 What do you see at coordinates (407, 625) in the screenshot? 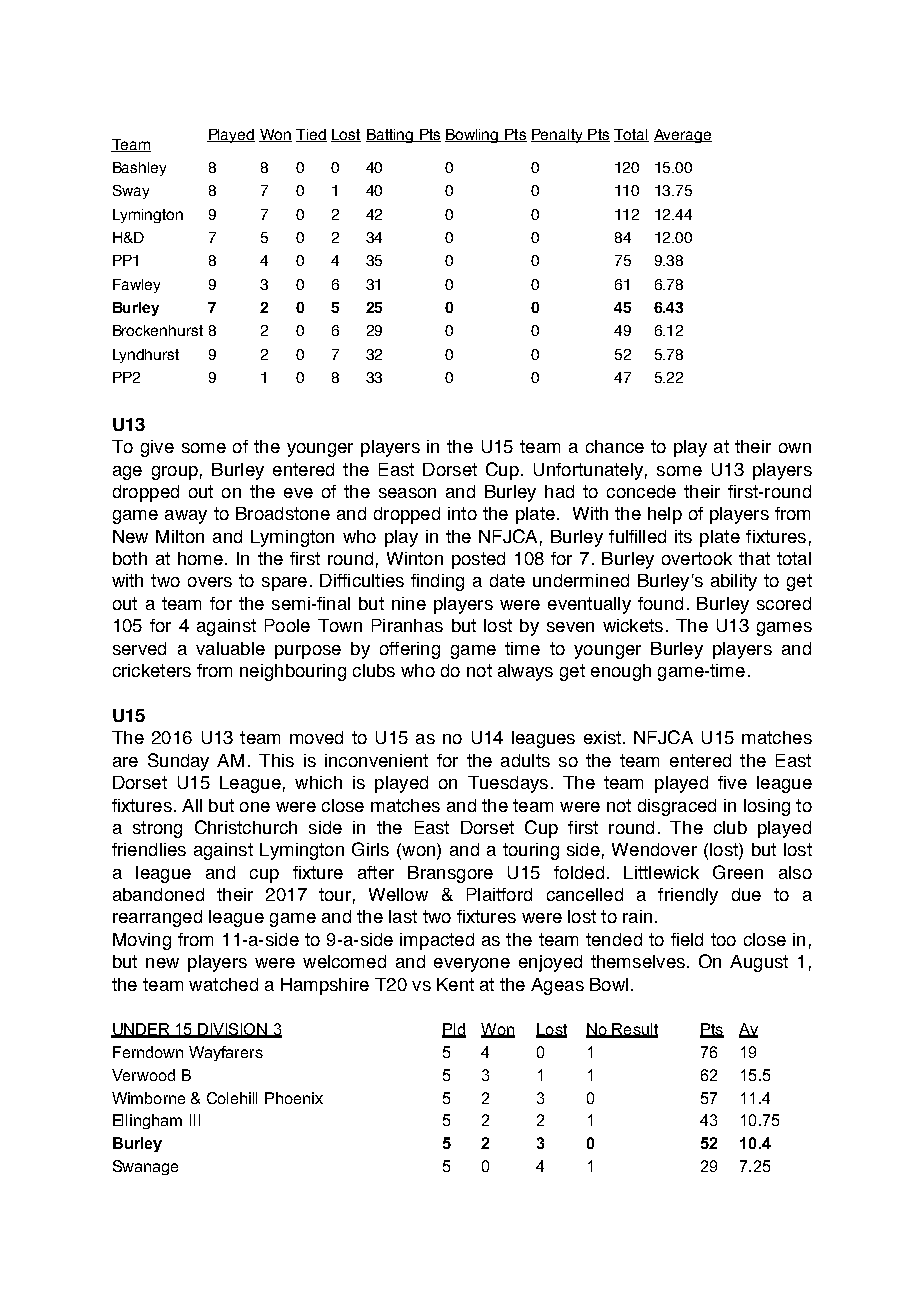
I see `Piranhas` at bounding box center [407, 625].
